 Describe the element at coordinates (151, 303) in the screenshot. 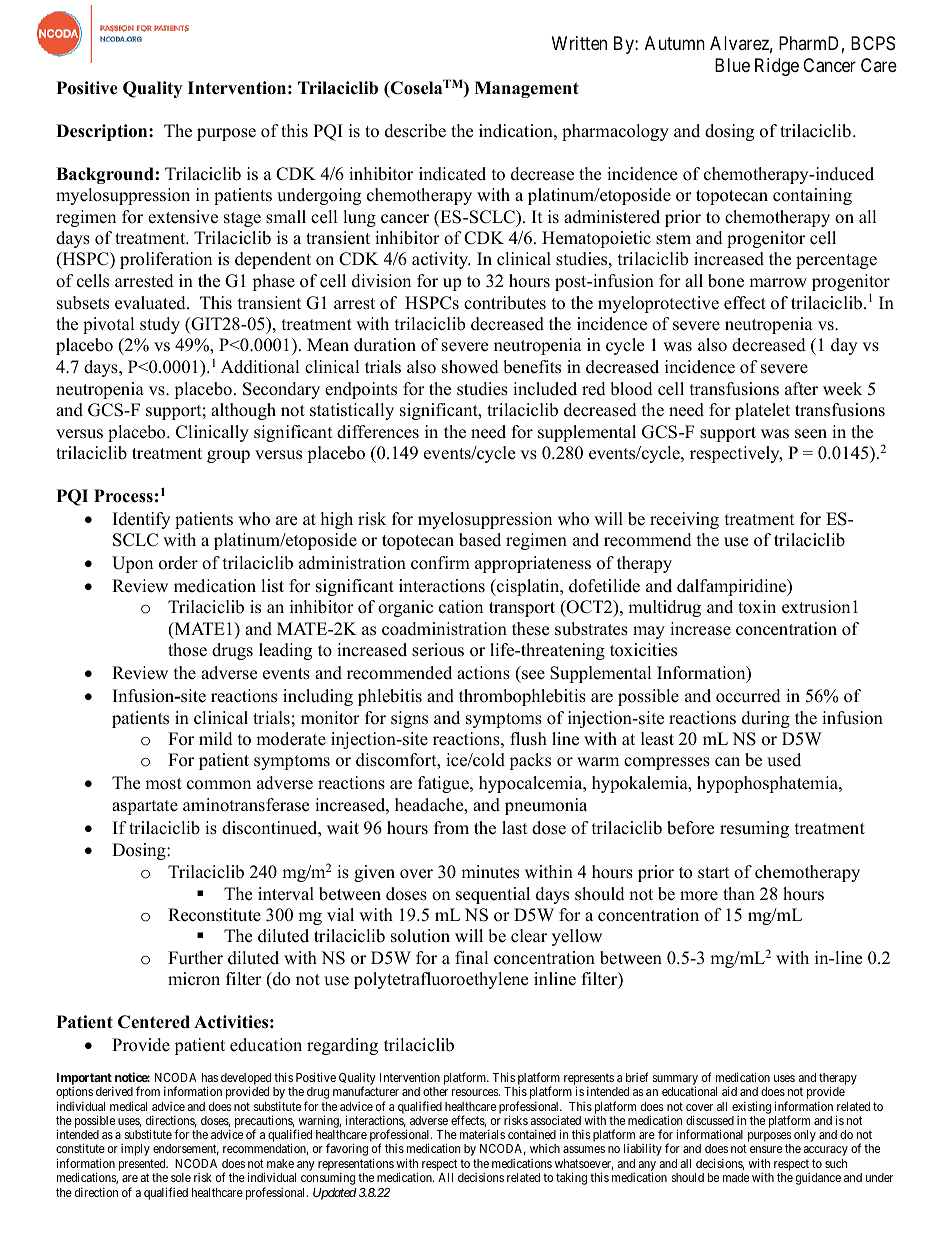

I see `evaluated` at that location.
